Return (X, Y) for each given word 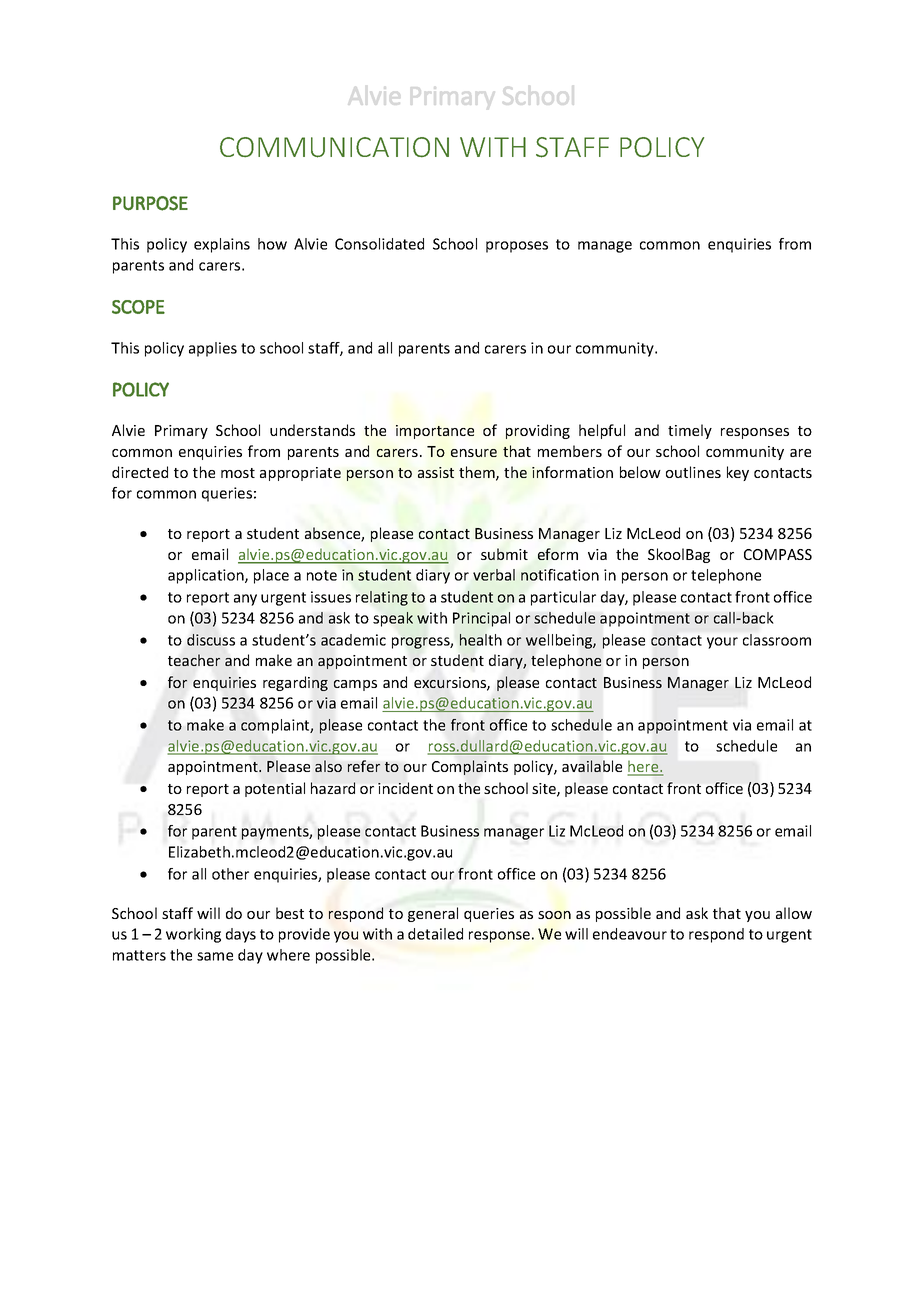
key (738, 473)
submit (504, 554)
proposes (517, 247)
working (193, 935)
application (207, 576)
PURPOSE (150, 203)
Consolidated (379, 244)
